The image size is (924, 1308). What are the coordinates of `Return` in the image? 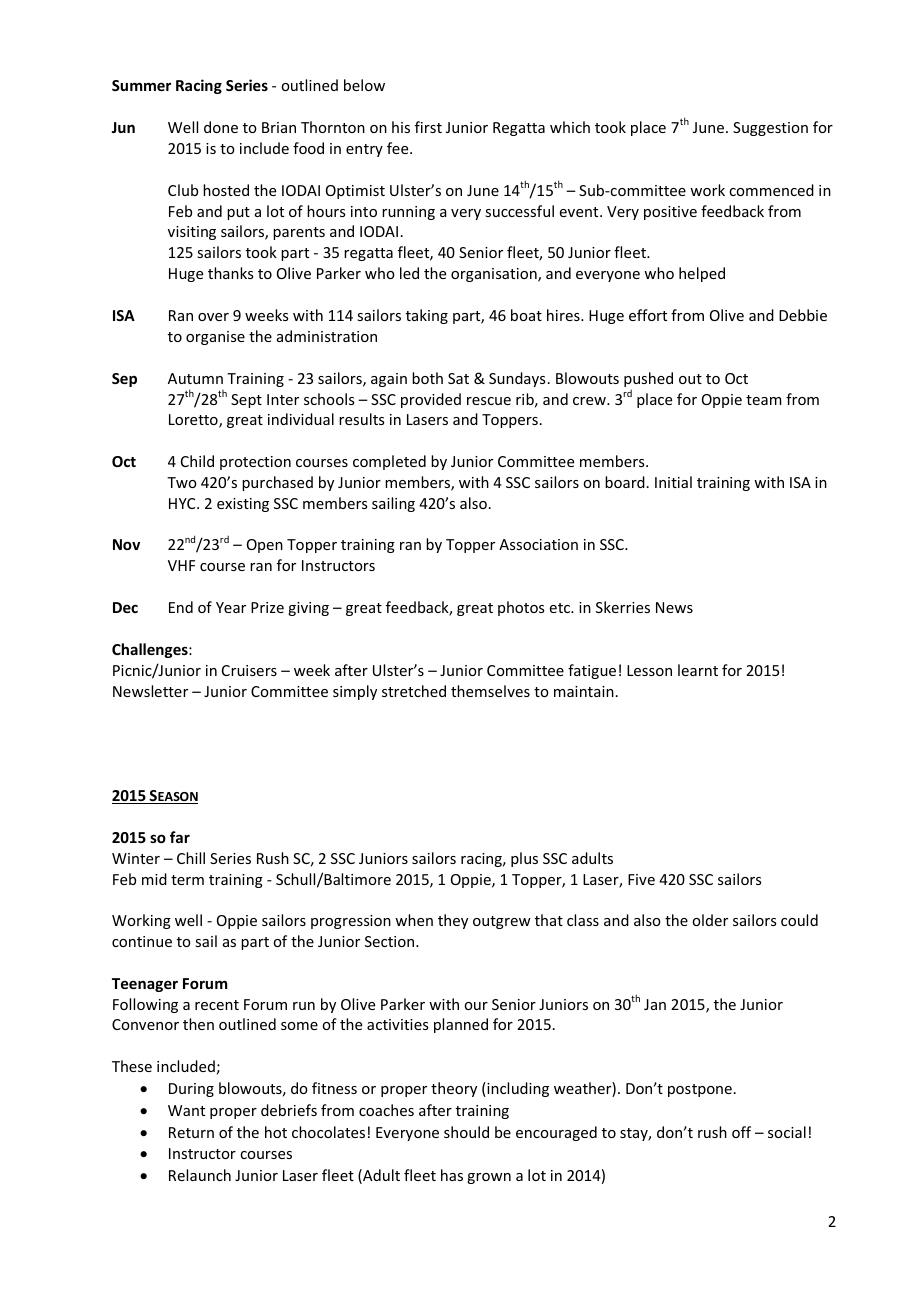 It's located at (191, 1132).
